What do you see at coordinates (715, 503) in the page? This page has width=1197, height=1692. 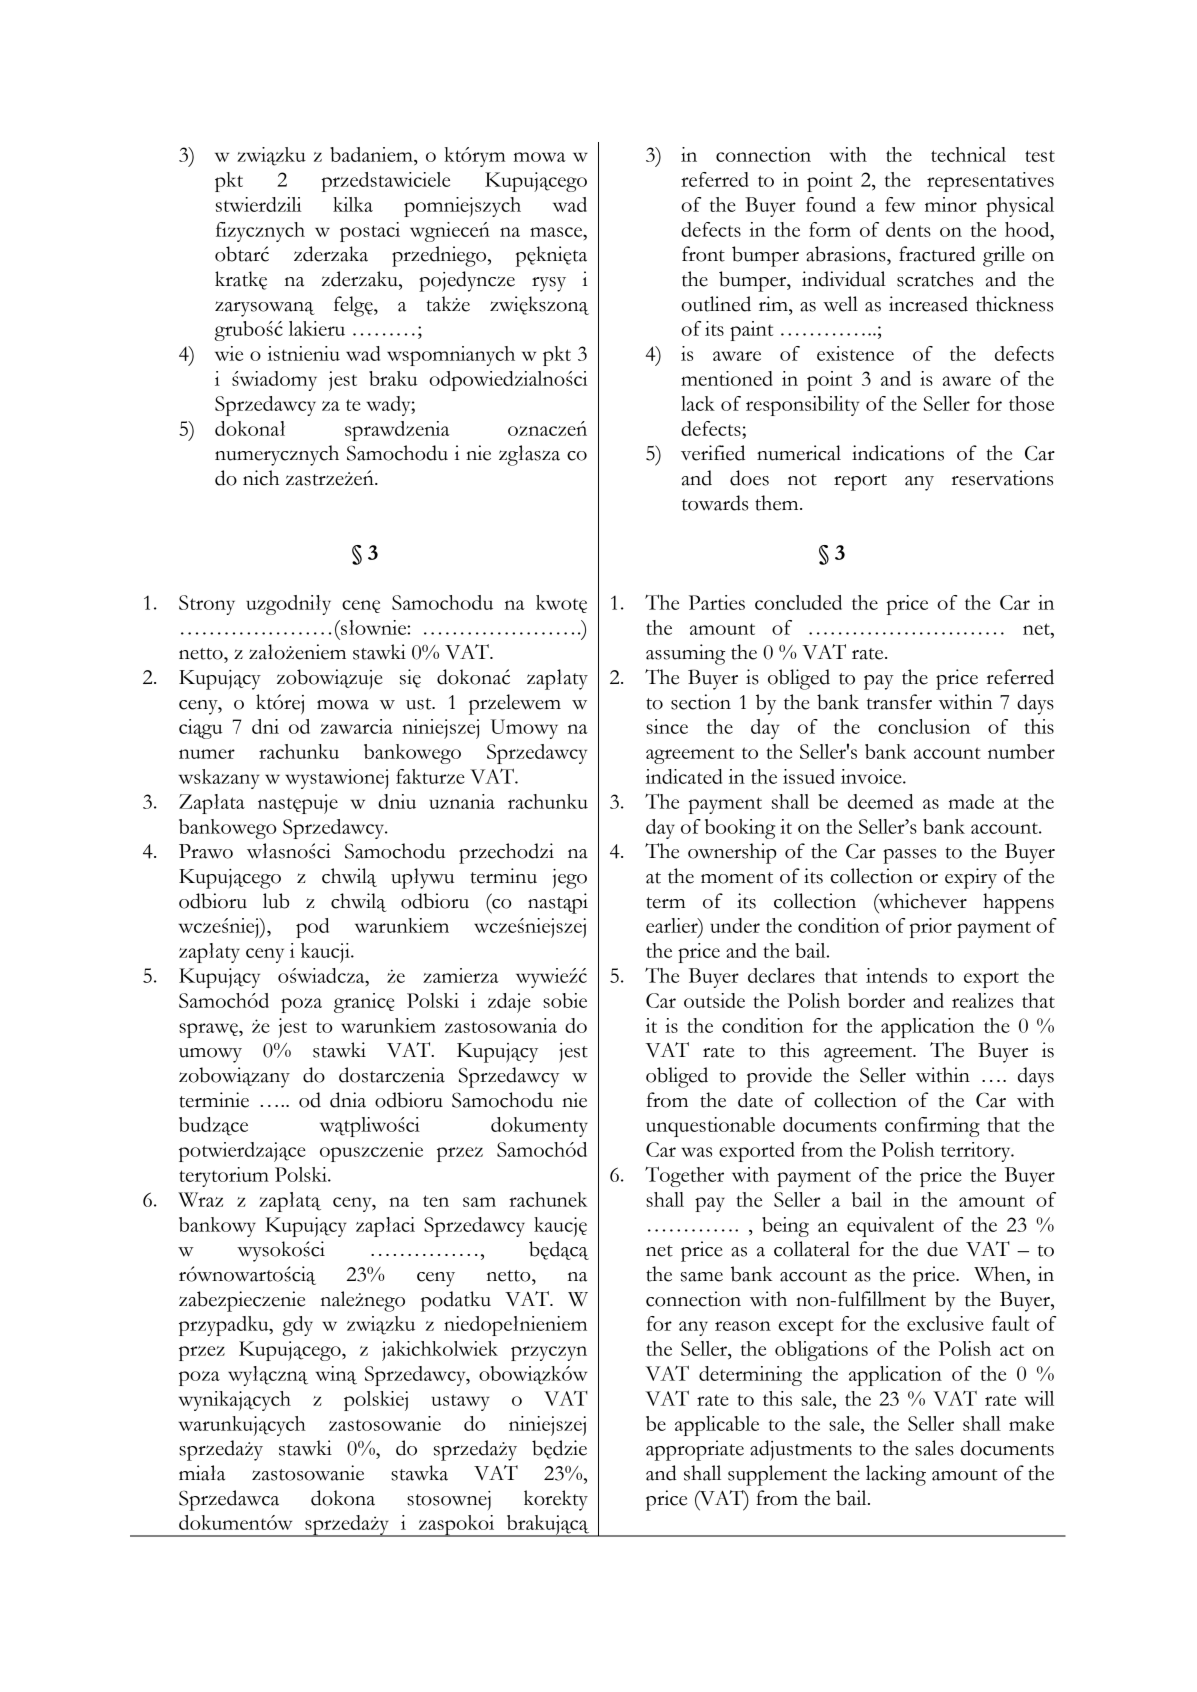 I see `towards` at bounding box center [715, 503].
